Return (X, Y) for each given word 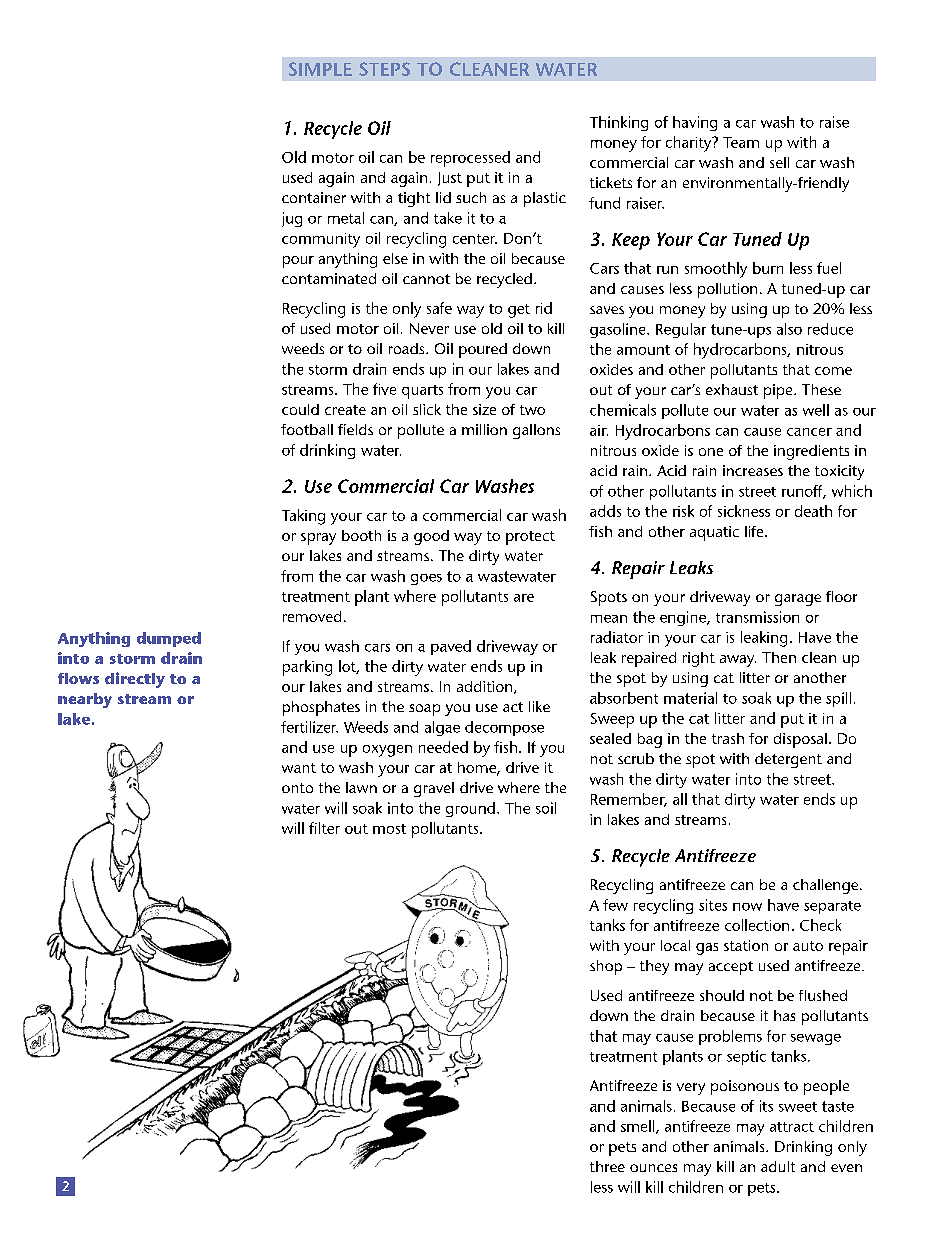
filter (324, 828)
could (300, 409)
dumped (169, 639)
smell (639, 1127)
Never (429, 328)
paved (451, 647)
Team (741, 142)
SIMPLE (320, 69)
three (607, 1166)
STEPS (384, 69)
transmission (757, 617)
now (747, 907)
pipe (779, 391)
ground (470, 809)
